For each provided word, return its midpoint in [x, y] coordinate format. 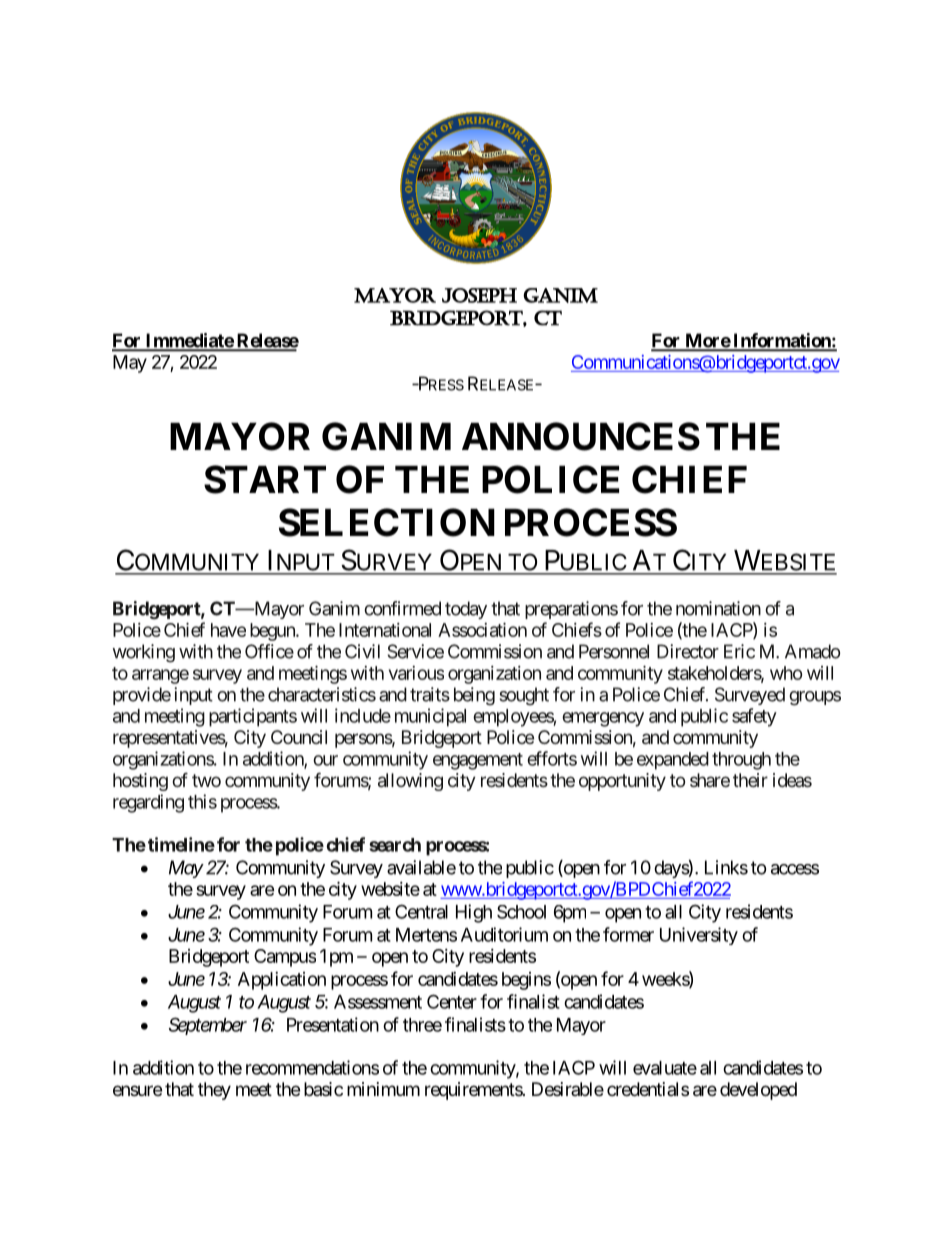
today [466, 610]
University [699, 936]
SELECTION [387, 522]
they [214, 1091]
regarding [148, 803]
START [265, 479]
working [144, 653]
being [474, 696]
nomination [718, 608]
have [228, 630]
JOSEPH [479, 295]
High [474, 913]
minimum [383, 1089]
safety [754, 717]
